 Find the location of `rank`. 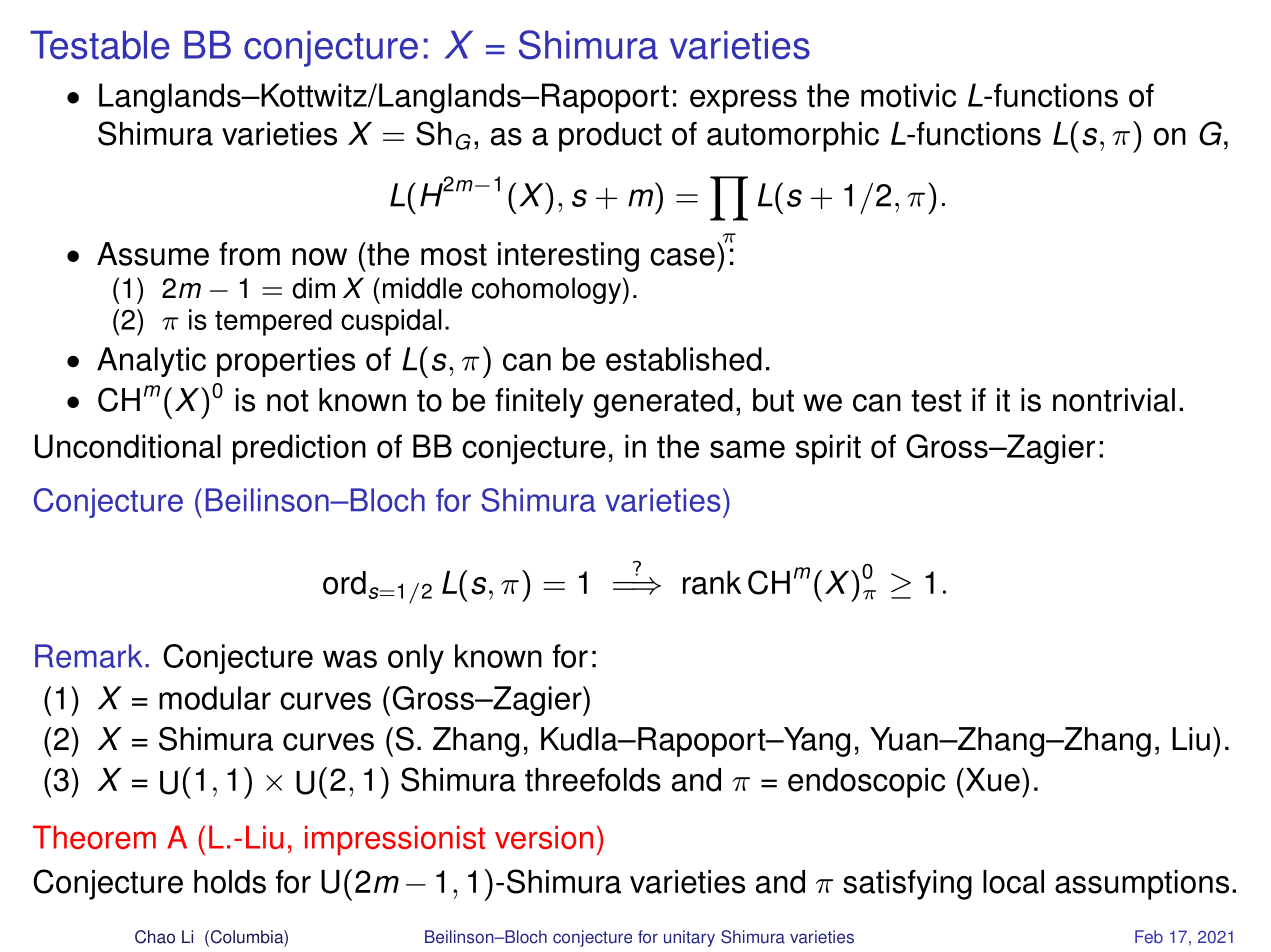

rank is located at coordinates (712, 583).
